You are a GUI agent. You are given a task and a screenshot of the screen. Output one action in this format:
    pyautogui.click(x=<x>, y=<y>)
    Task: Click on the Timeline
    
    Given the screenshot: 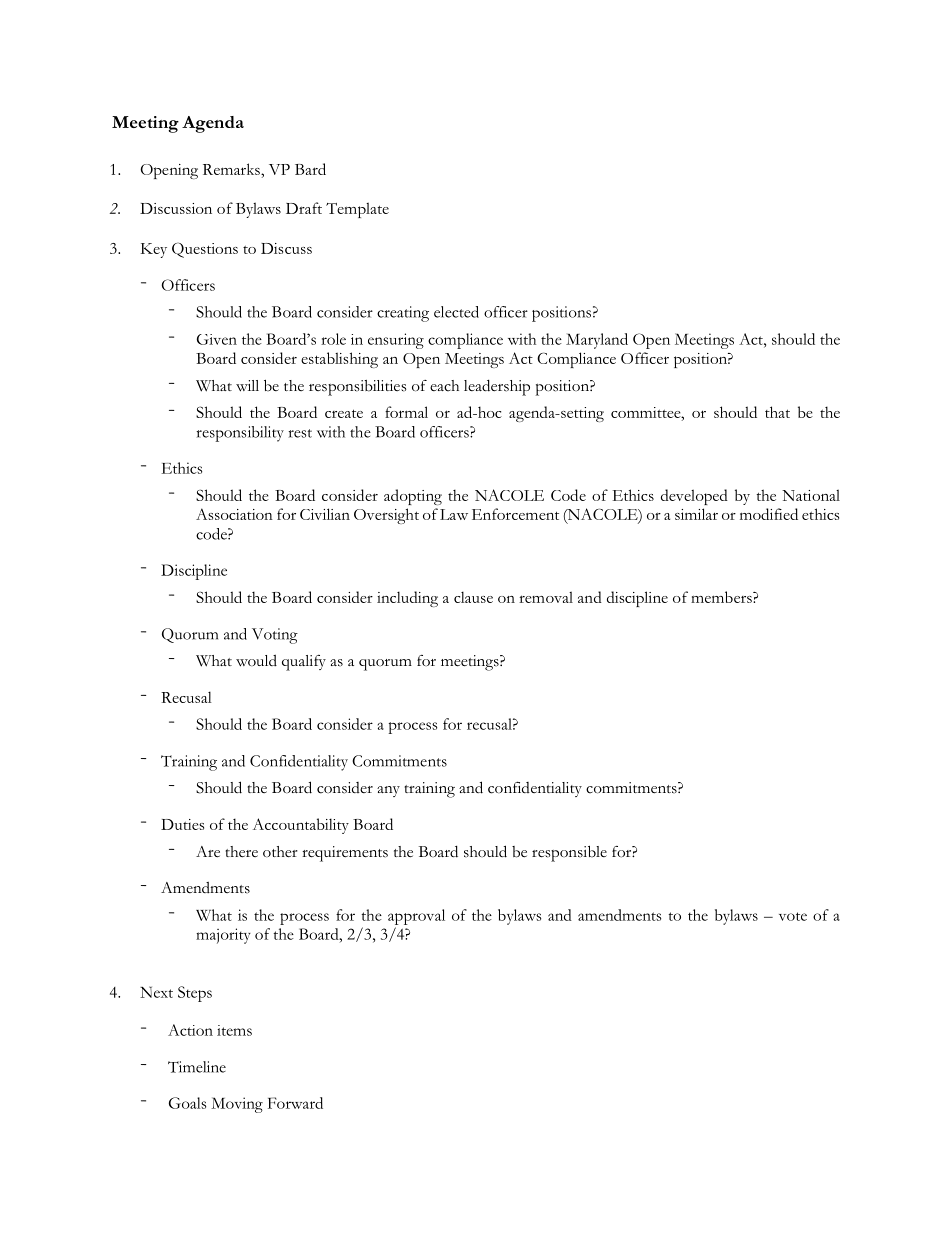 What is the action you would take?
    pyautogui.click(x=197, y=1067)
